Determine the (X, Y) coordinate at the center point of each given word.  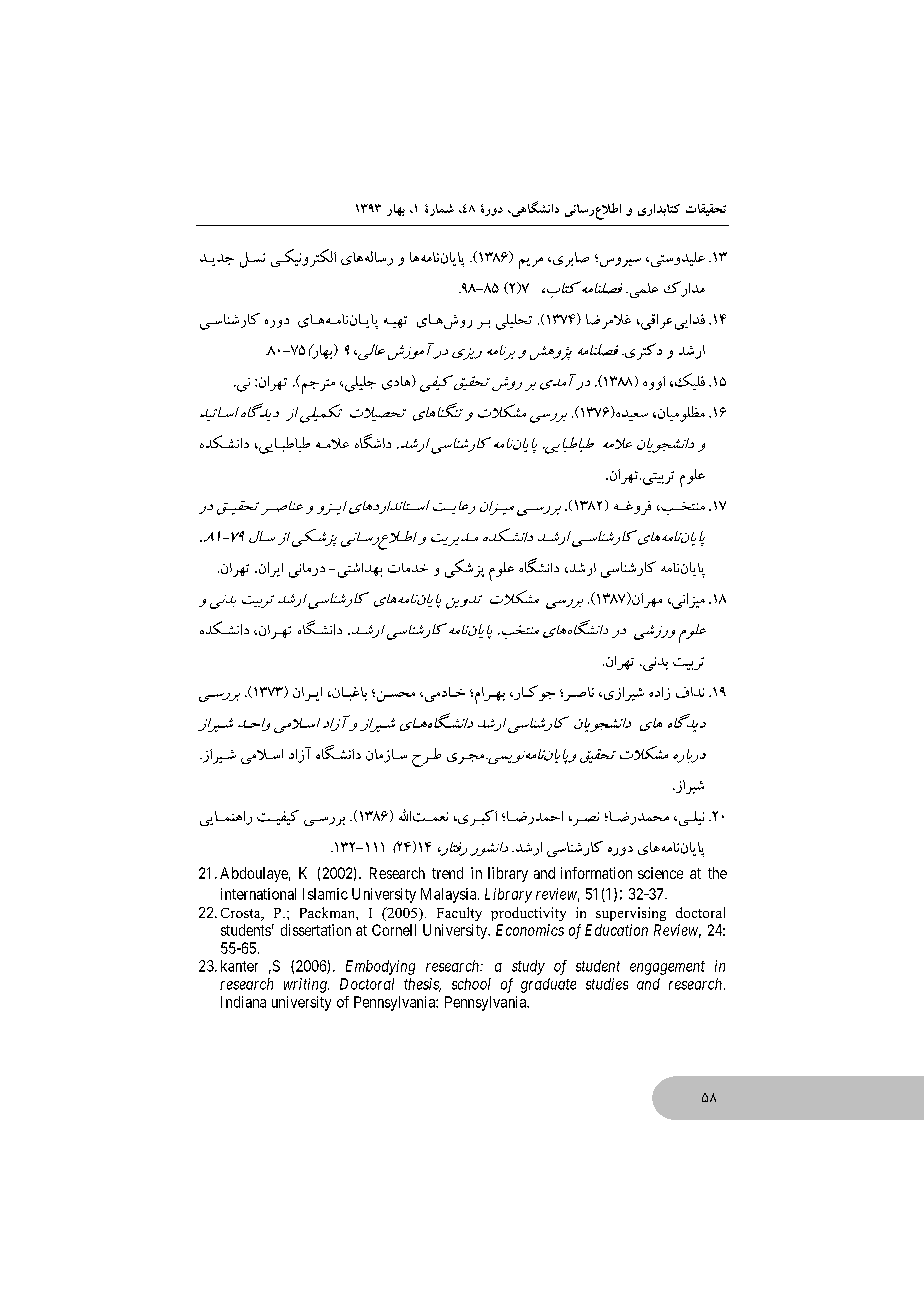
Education (616, 930)
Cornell (394, 930)
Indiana (243, 1002)
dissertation (316, 930)
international (258, 894)
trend (447, 873)
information (596, 873)
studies (607, 984)
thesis (422, 985)
